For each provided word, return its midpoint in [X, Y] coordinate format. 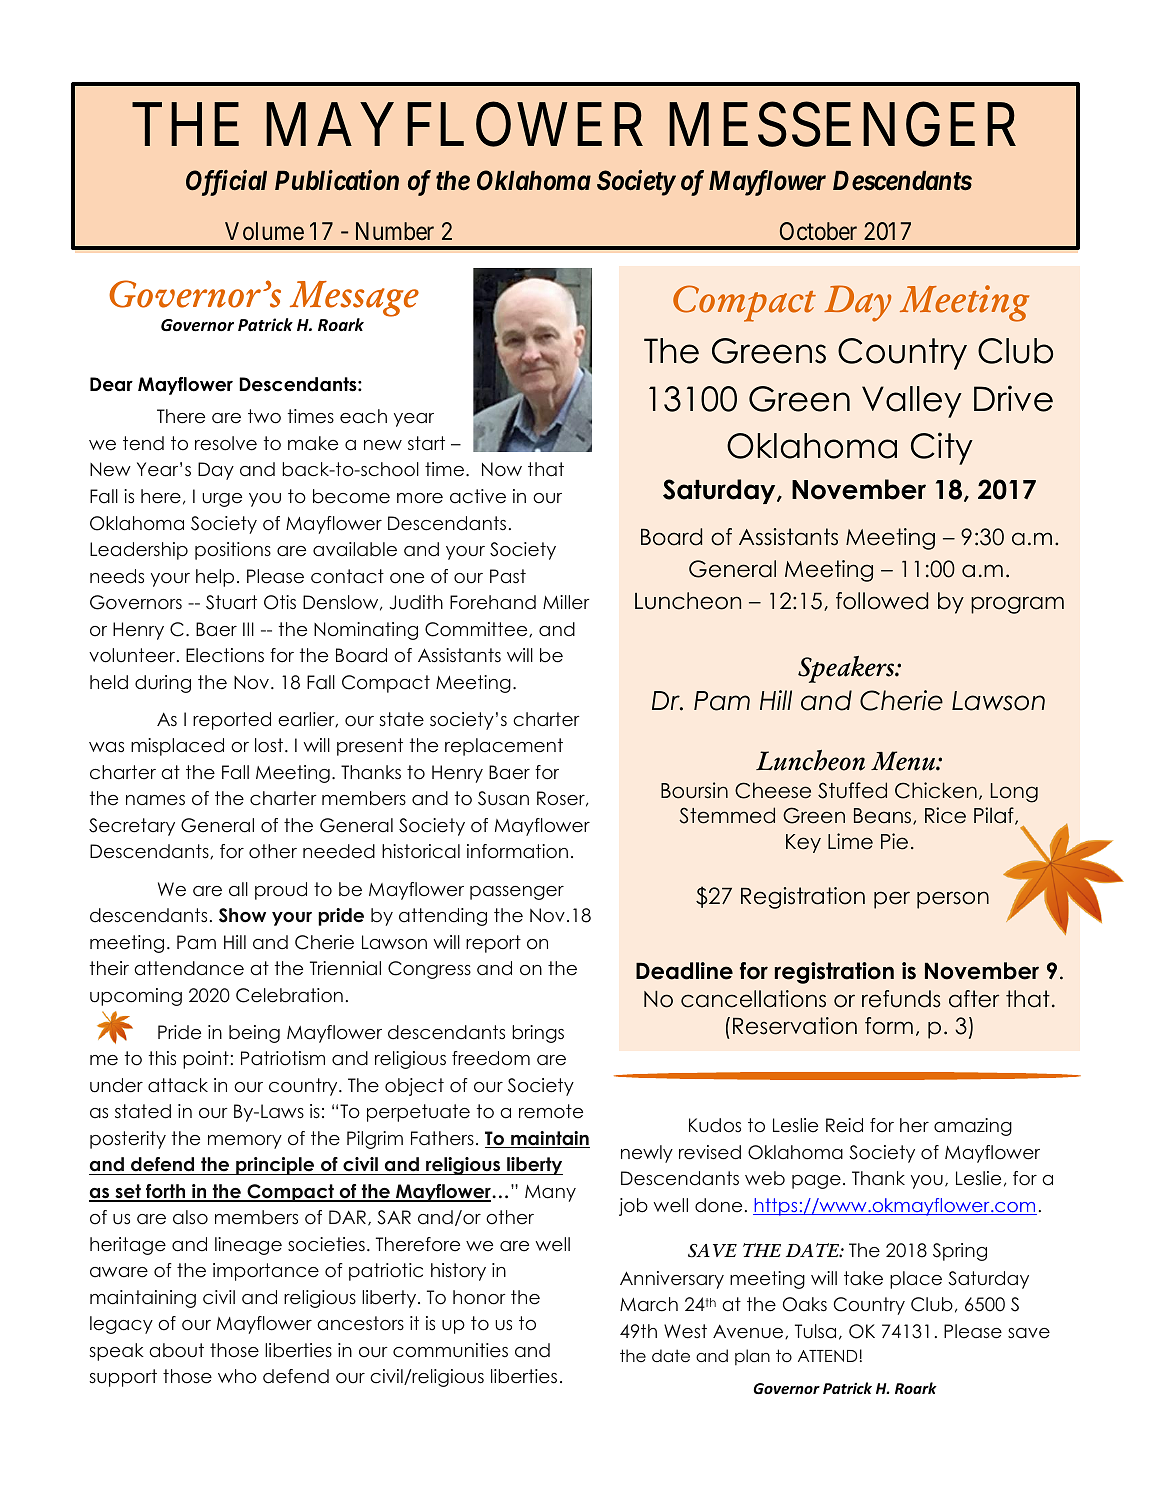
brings [538, 1034]
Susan [503, 798]
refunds [901, 999]
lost [269, 745]
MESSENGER [842, 125]
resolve [226, 443]
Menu [904, 761]
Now [502, 469]
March [649, 1304]
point [206, 1060]
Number [395, 231]
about [176, 1350]
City [942, 448]
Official [226, 183]
